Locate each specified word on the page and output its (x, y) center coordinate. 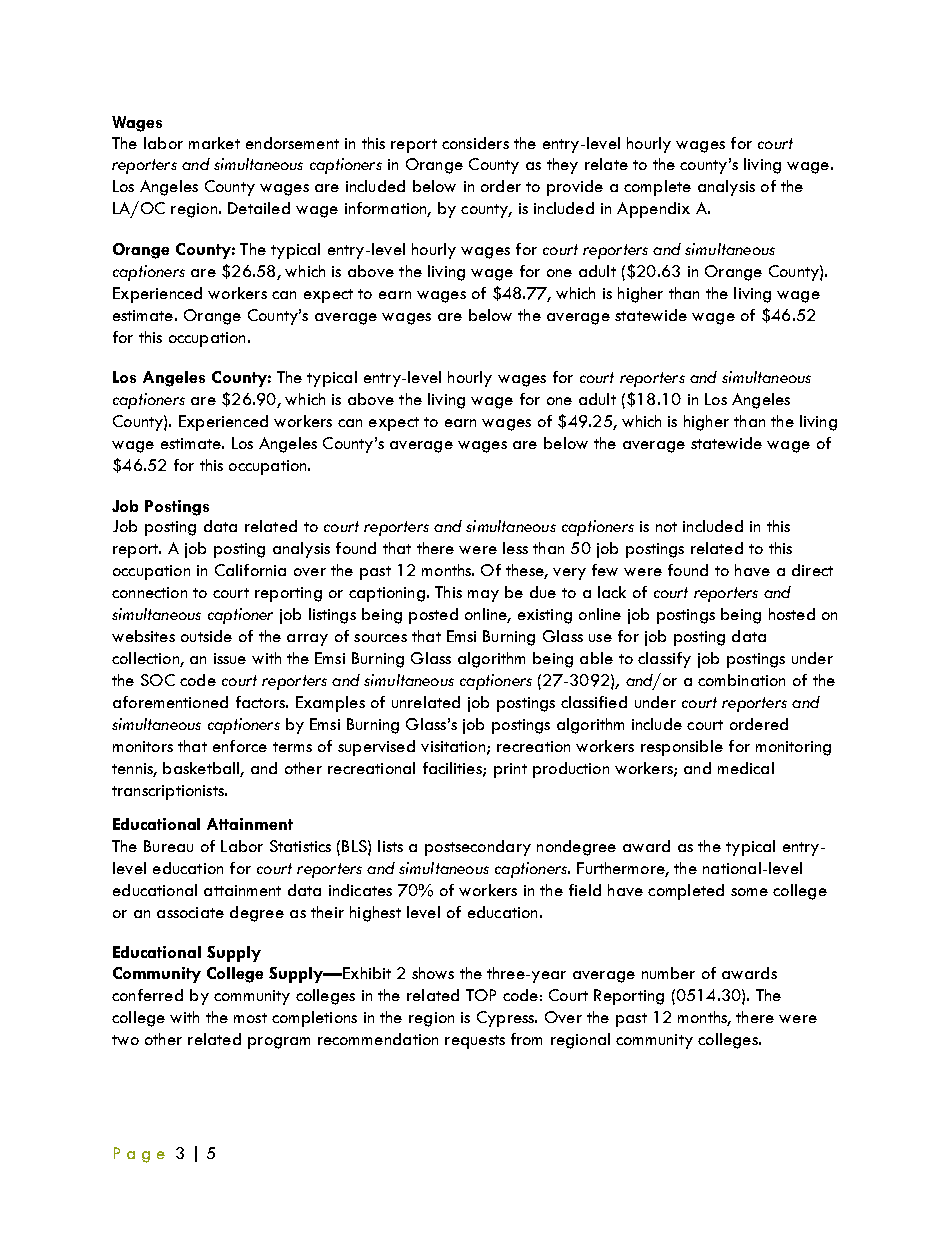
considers (475, 143)
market (214, 143)
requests (475, 1042)
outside (206, 636)
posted (433, 616)
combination (741, 680)
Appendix (653, 210)
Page (139, 1155)
